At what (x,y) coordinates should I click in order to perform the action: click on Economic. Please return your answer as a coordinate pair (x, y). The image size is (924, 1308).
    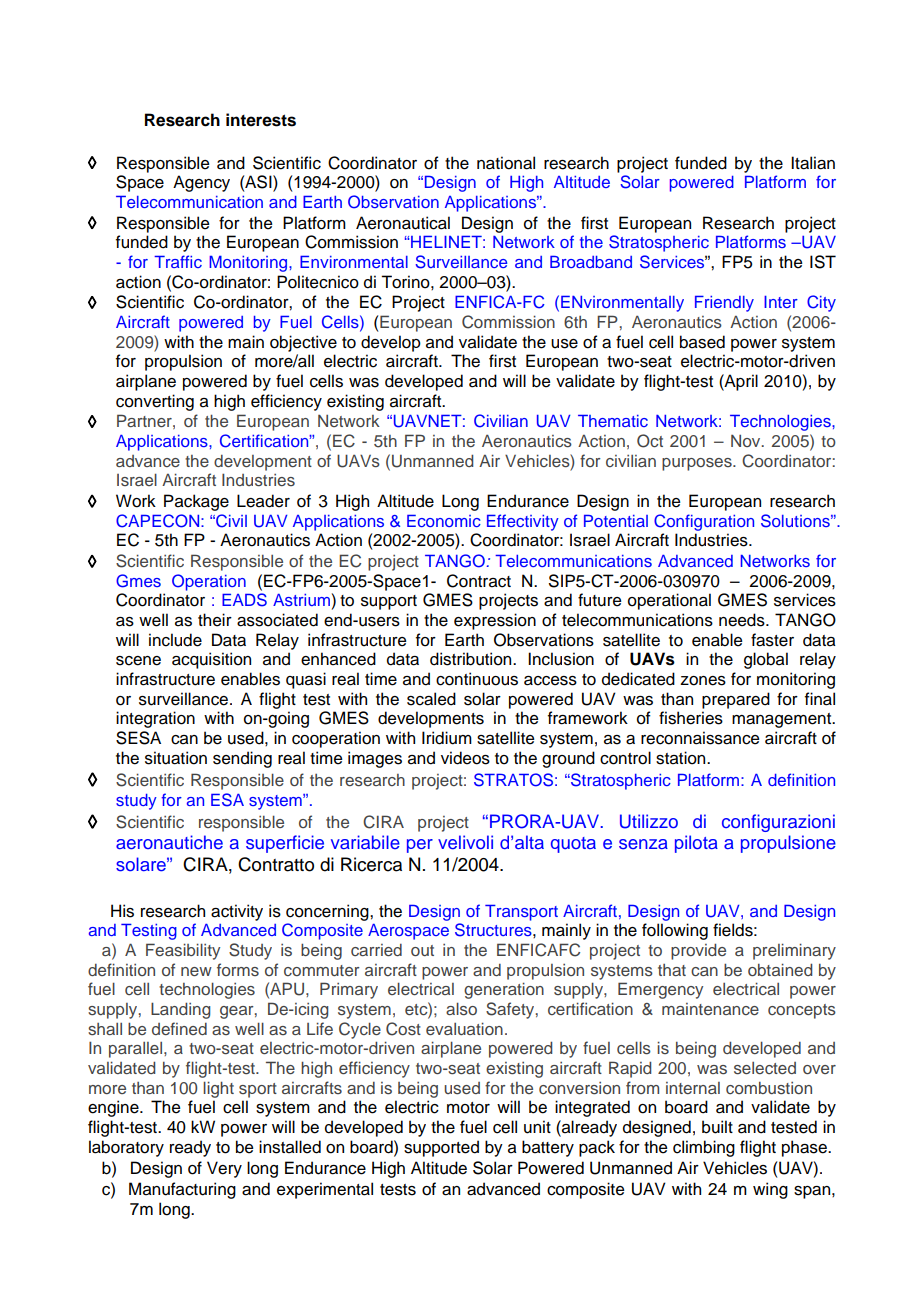
    Looking at the image, I should click on (444, 520).
